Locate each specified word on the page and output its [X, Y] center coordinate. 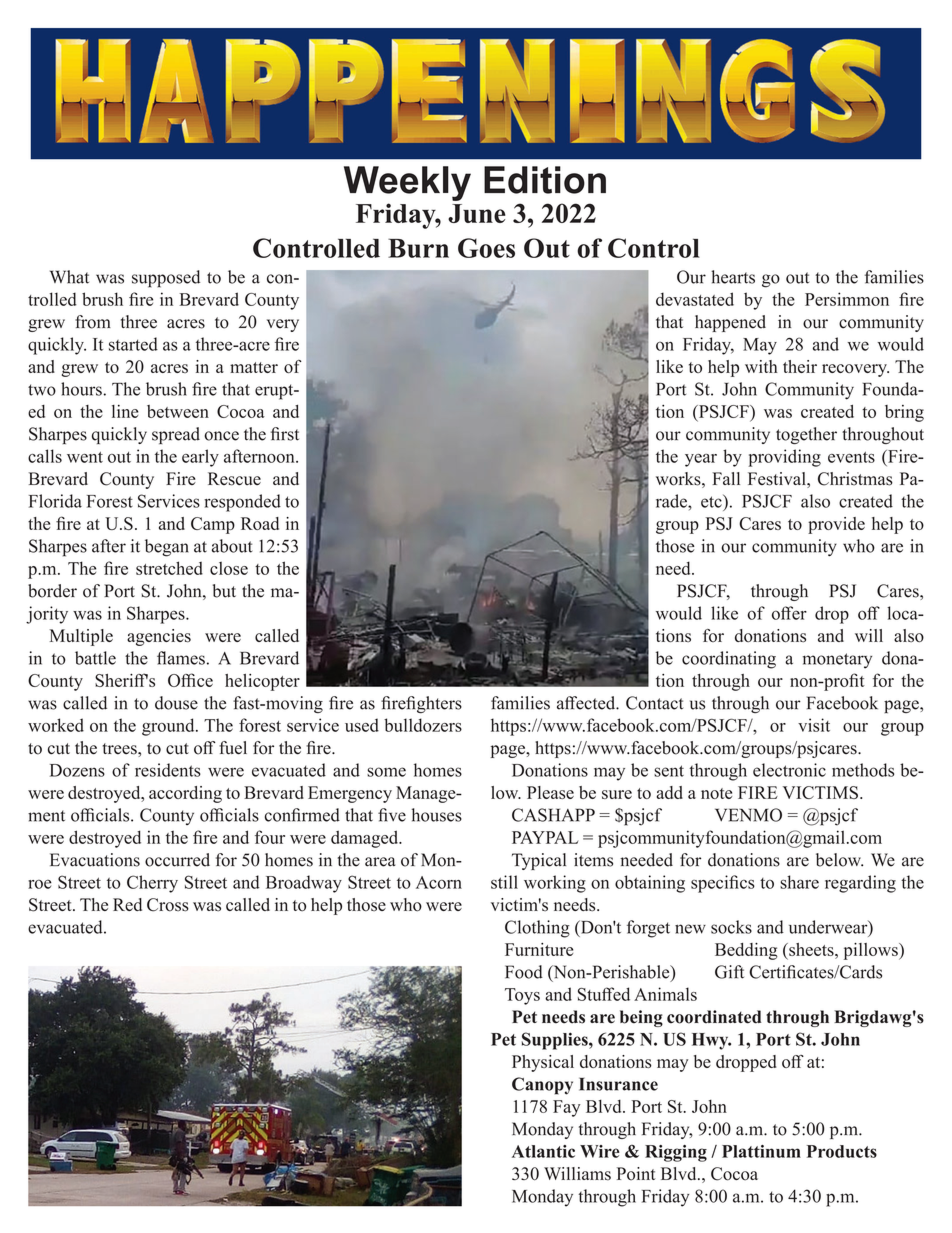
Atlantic [543, 1151]
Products [842, 1151]
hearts [733, 277]
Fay [566, 1108]
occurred [177, 860]
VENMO [748, 815]
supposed [166, 279]
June [477, 213]
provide [836, 525]
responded [242, 503]
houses [437, 815]
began [167, 548]
